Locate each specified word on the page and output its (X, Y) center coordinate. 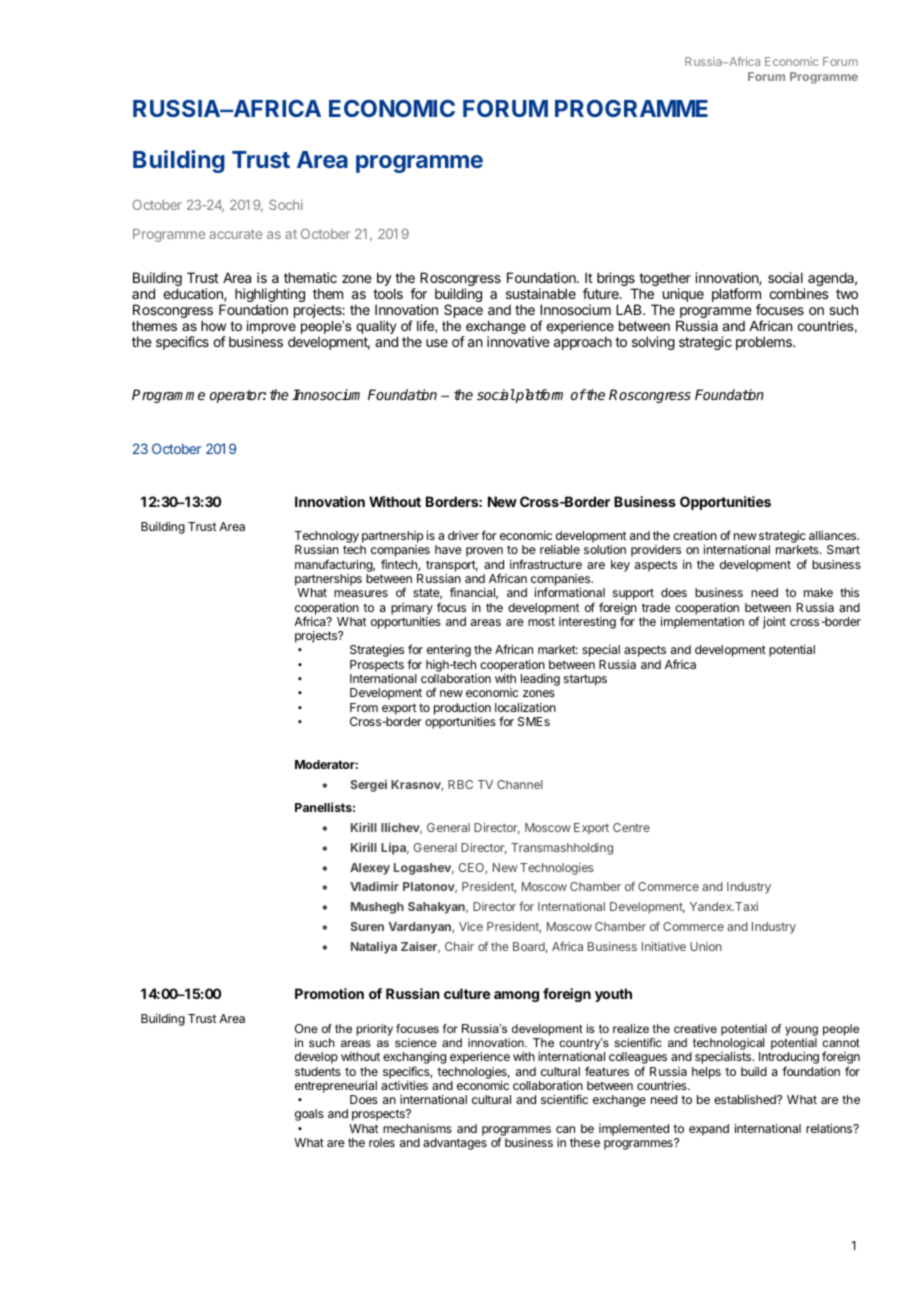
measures (361, 593)
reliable (560, 549)
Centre (631, 827)
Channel (520, 784)
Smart (843, 549)
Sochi (286, 204)
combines (799, 293)
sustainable (541, 293)
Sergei (368, 785)
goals (309, 1115)
